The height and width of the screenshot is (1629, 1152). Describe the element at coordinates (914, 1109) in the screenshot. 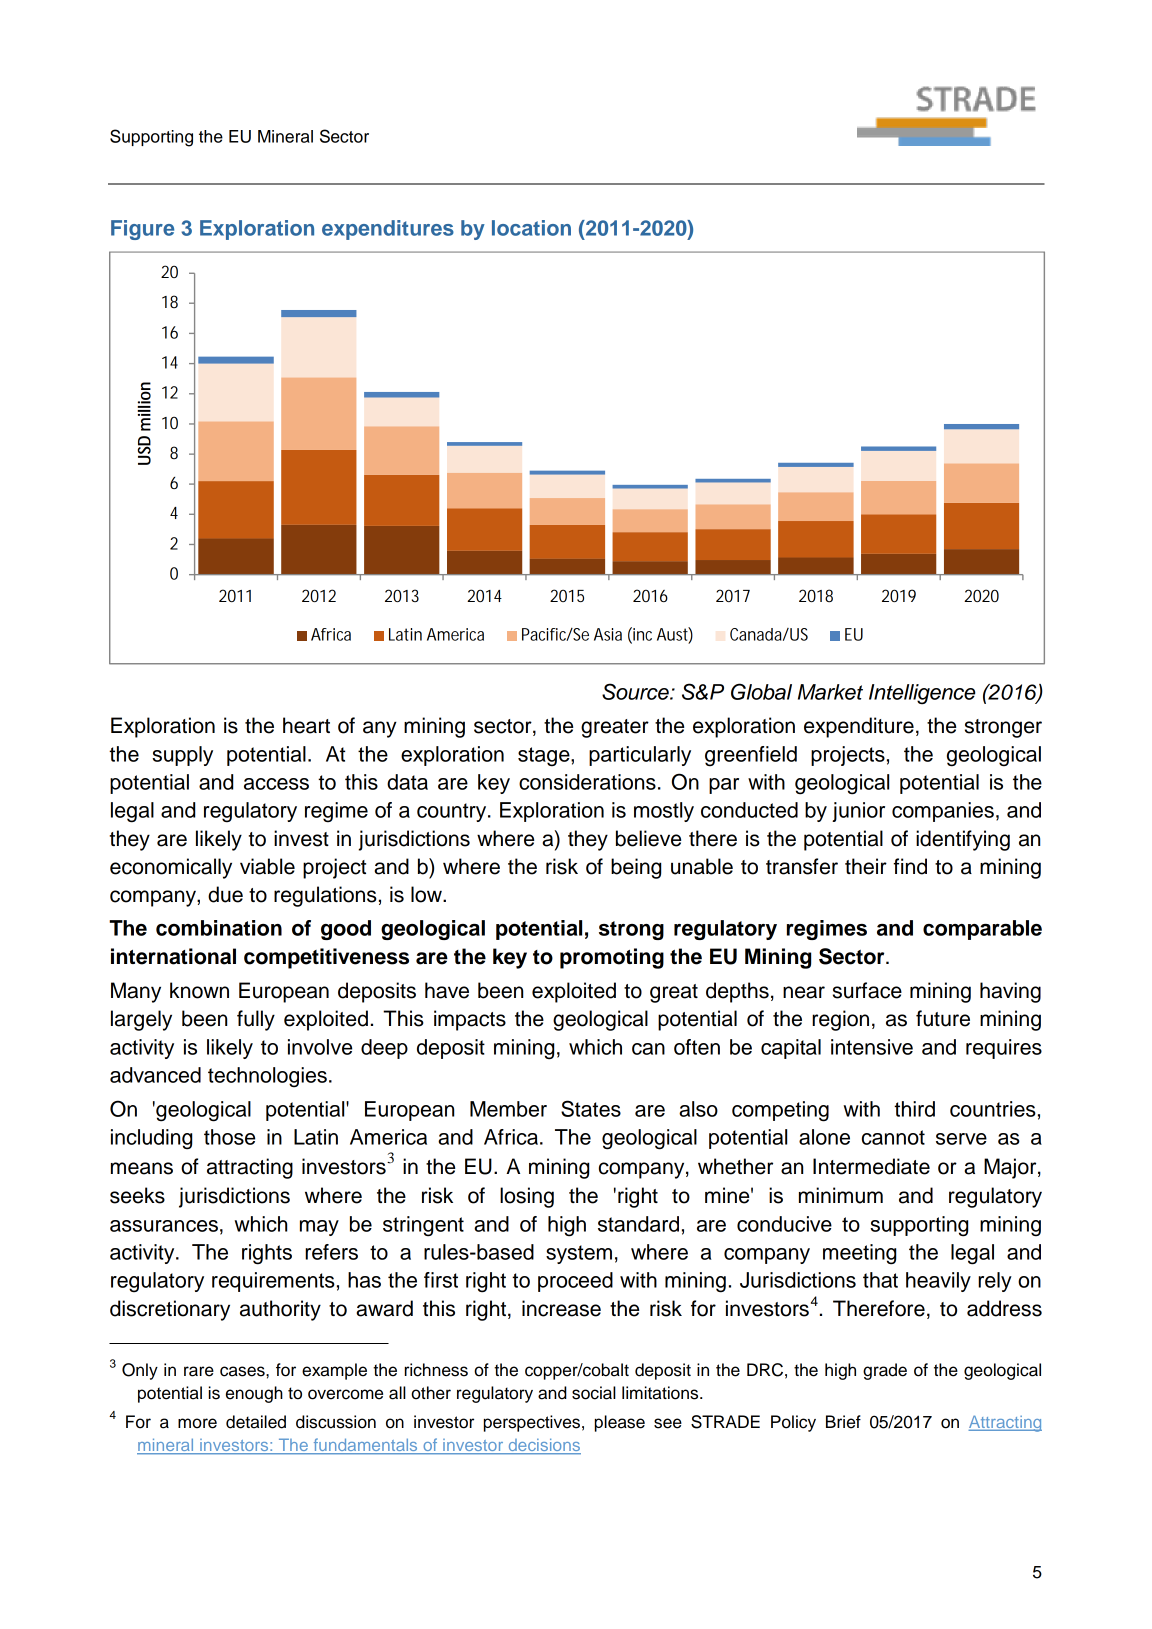

I see `third` at that location.
